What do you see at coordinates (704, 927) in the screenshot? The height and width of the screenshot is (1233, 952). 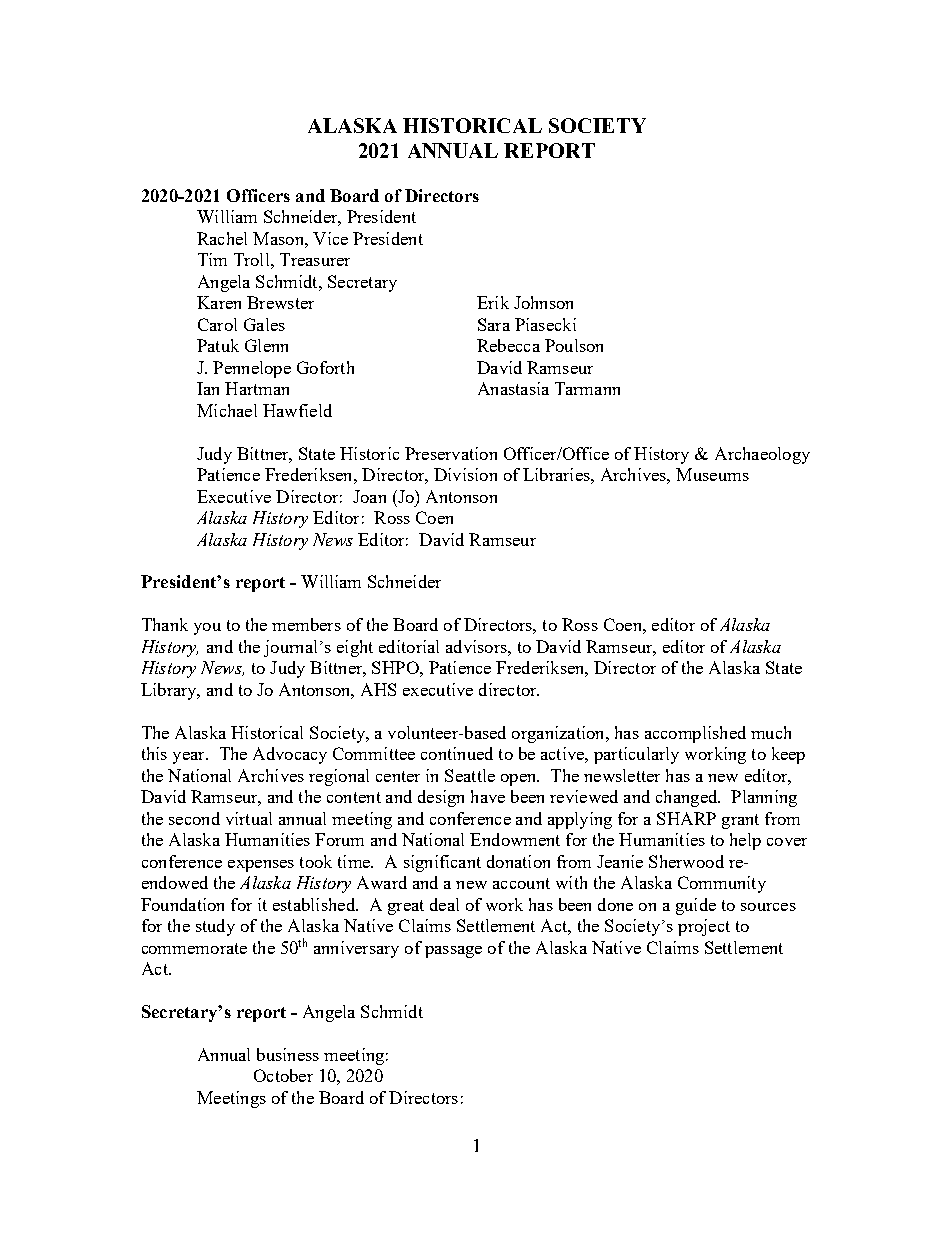 I see `project` at bounding box center [704, 927].
